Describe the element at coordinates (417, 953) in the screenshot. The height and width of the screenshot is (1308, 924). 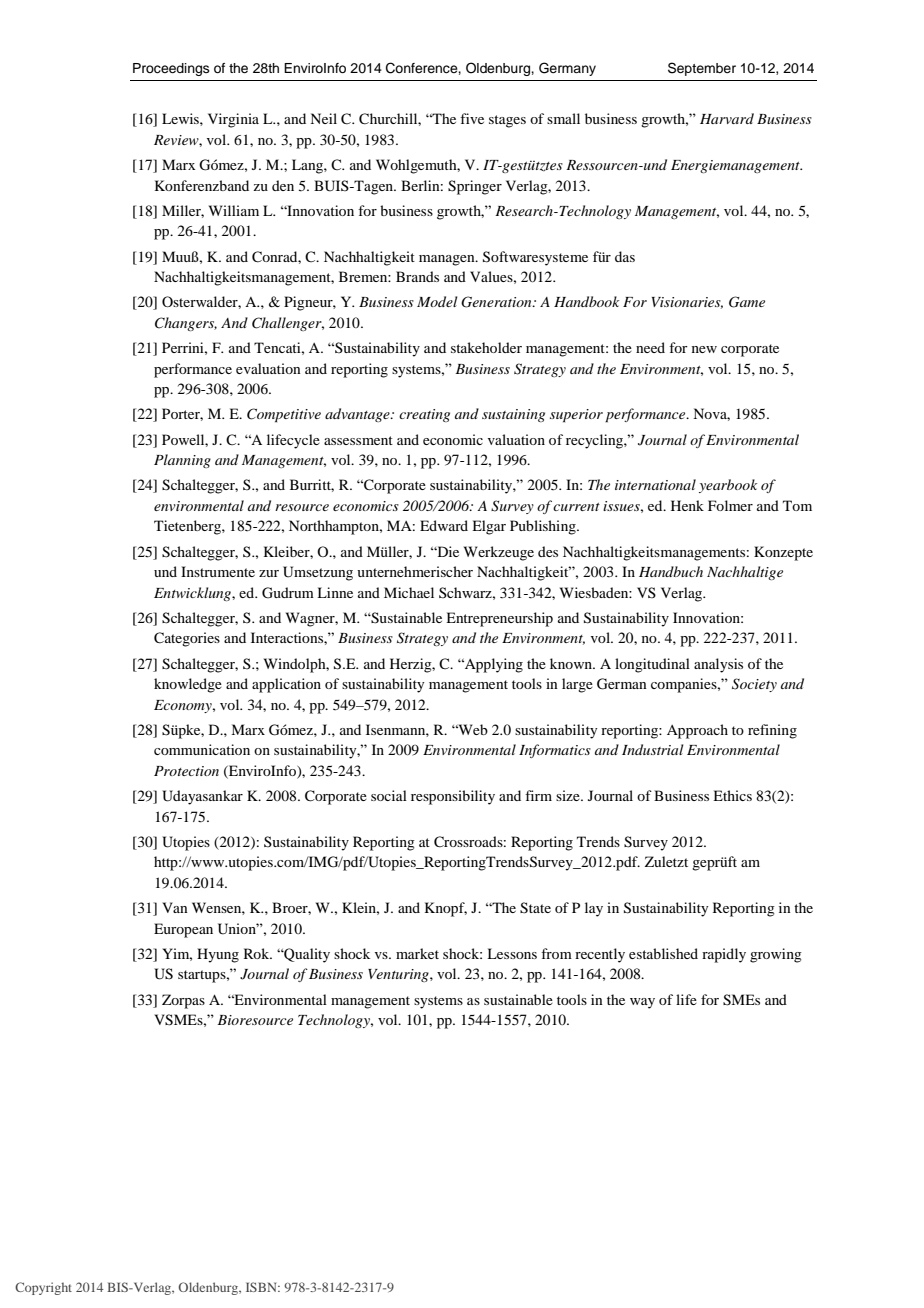
I see `market` at that location.
